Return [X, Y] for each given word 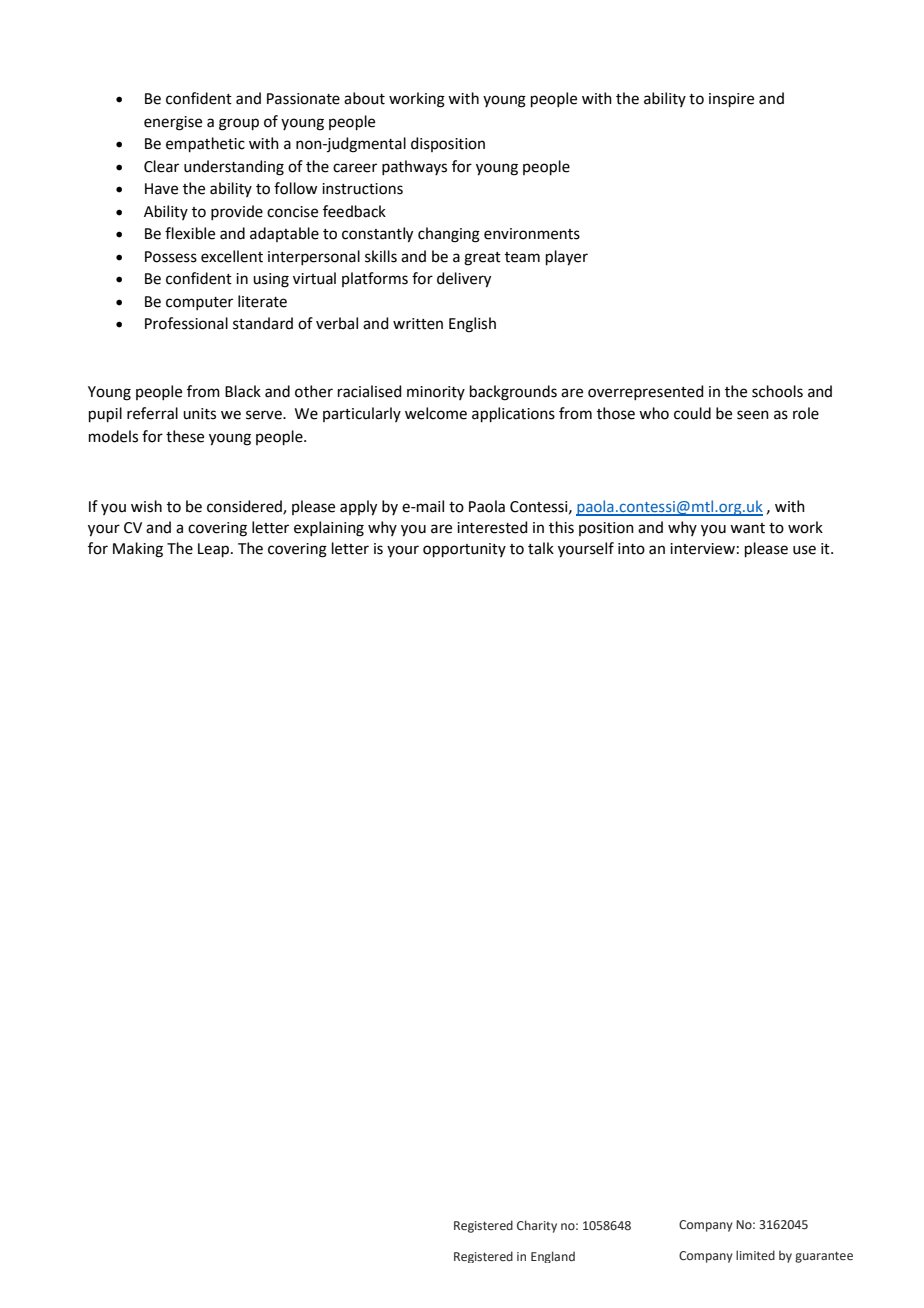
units [199, 414]
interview [702, 549]
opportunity [464, 550]
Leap [215, 550]
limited [755, 1255]
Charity [537, 1226]
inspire [731, 100]
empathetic [205, 144]
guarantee [824, 1257]
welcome [436, 413]
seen [753, 415]
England [553, 1257]
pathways [414, 167]
